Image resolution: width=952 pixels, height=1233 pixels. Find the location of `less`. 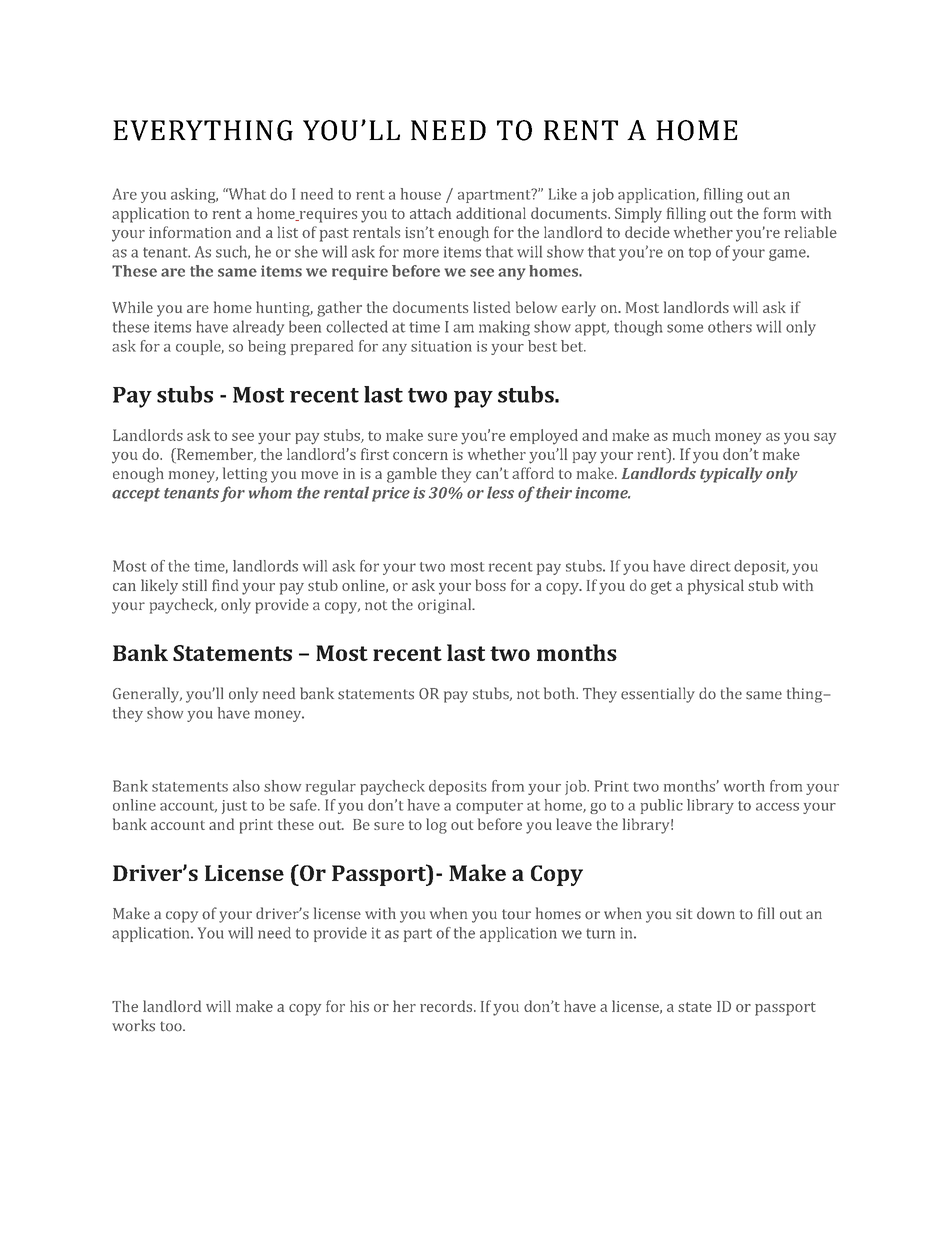

less is located at coordinates (500, 492).
